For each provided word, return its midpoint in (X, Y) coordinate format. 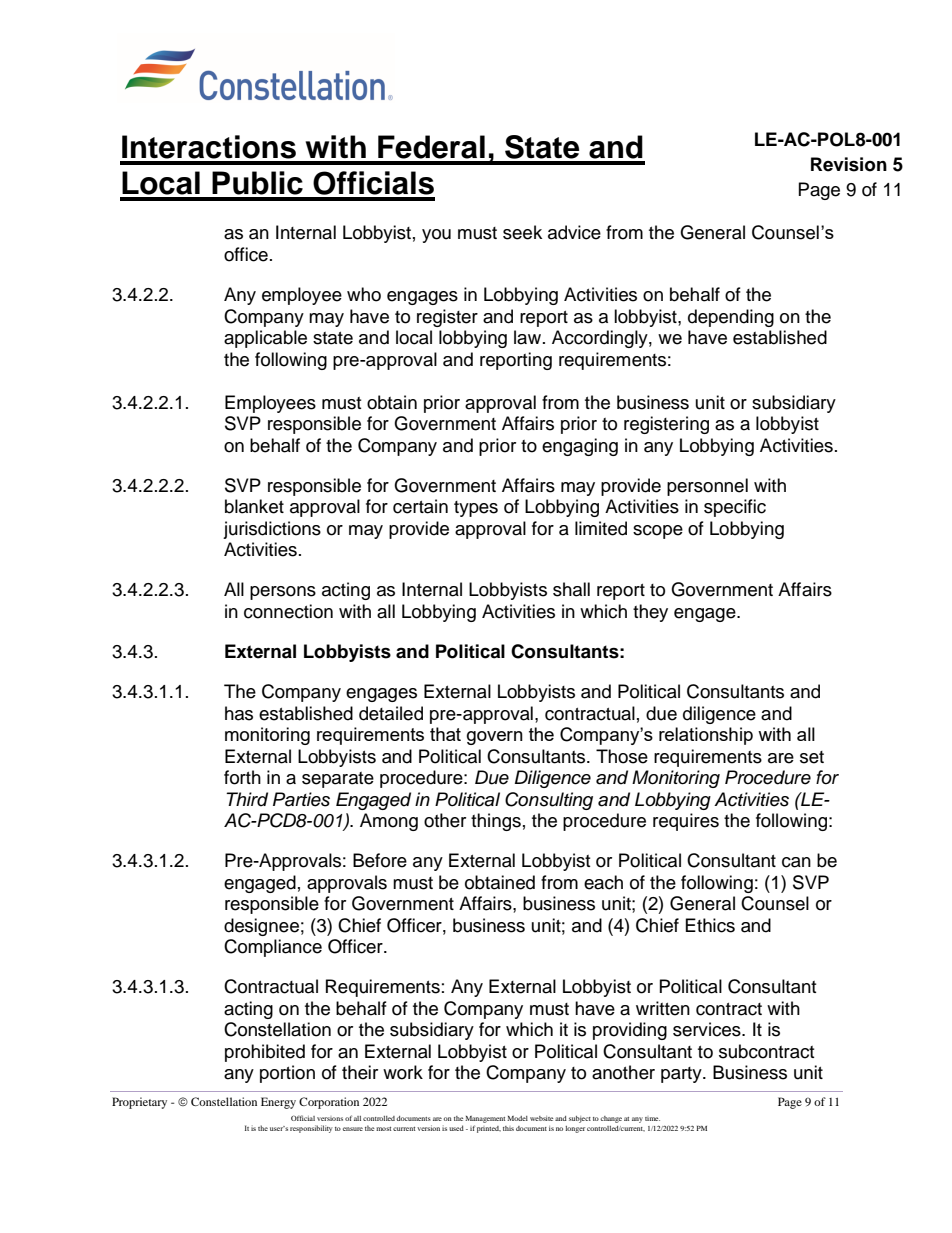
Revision (849, 164)
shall (571, 589)
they (650, 613)
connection (288, 611)
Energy (278, 1103)
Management (485, 1119)
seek (522, 232)
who (364, 294)
